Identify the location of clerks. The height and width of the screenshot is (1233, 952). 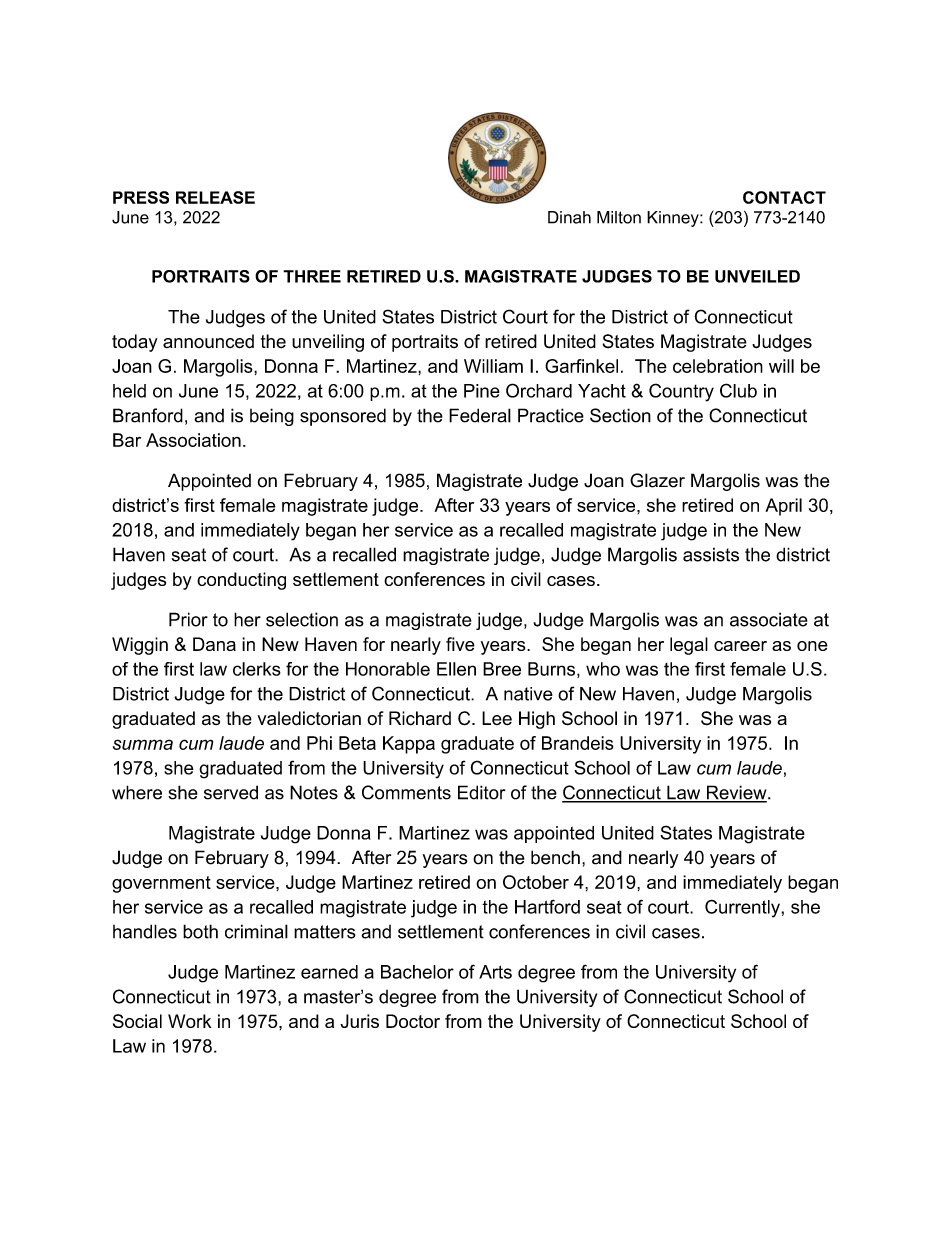
(257, 669).
